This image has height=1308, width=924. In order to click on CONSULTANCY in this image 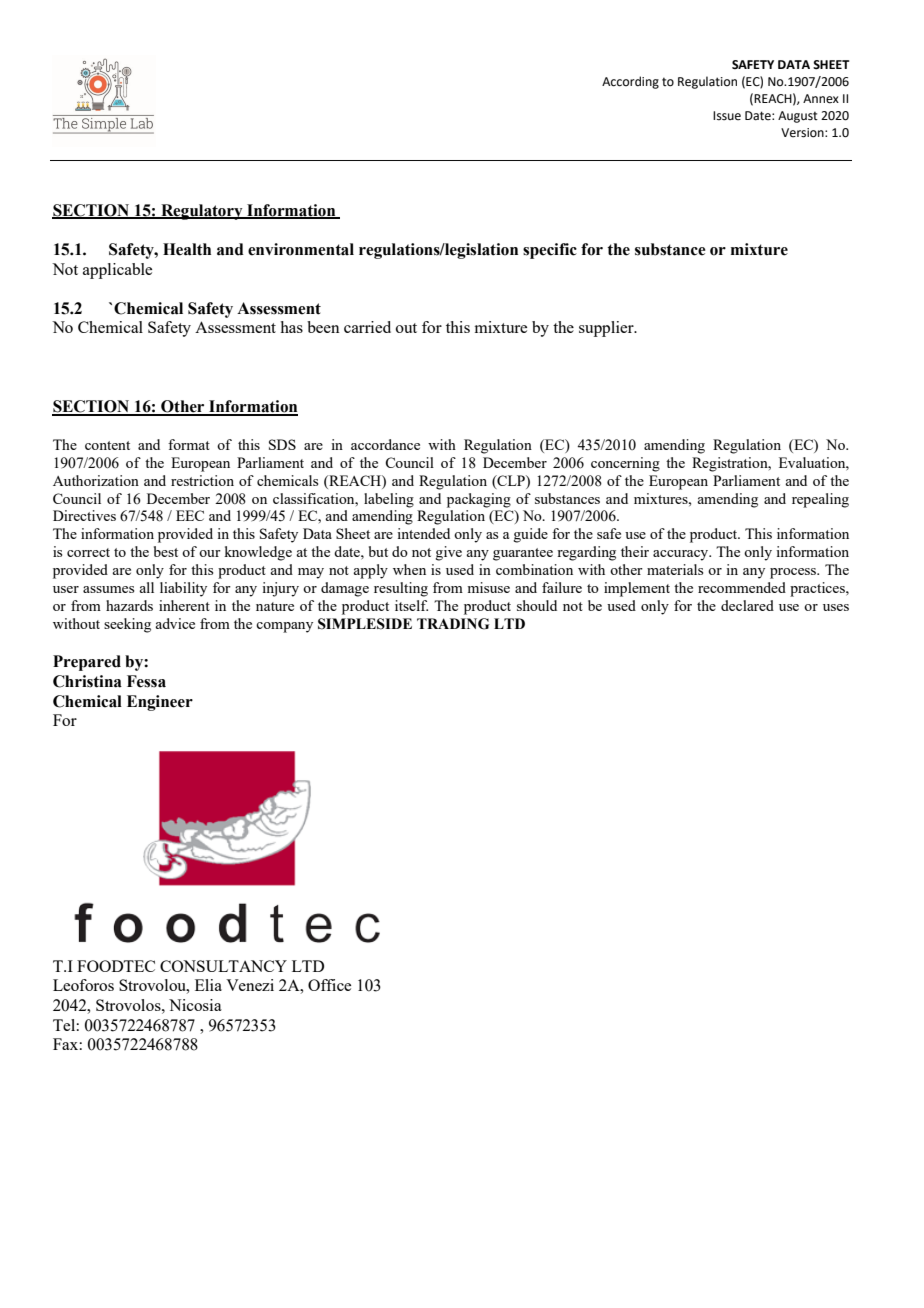, I will do `click(223, 966)`.
